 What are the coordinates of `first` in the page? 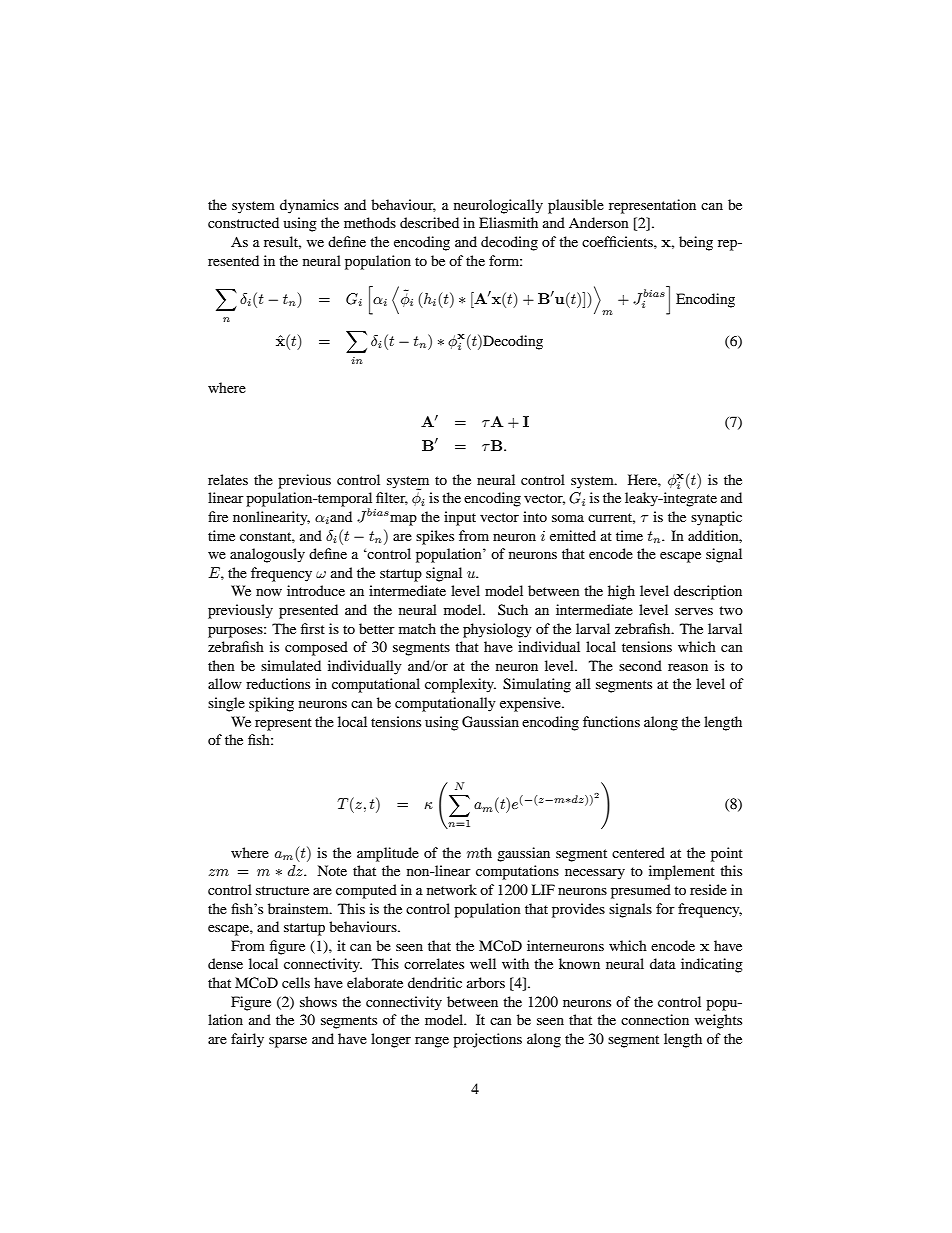 It's located at (313, 628).
